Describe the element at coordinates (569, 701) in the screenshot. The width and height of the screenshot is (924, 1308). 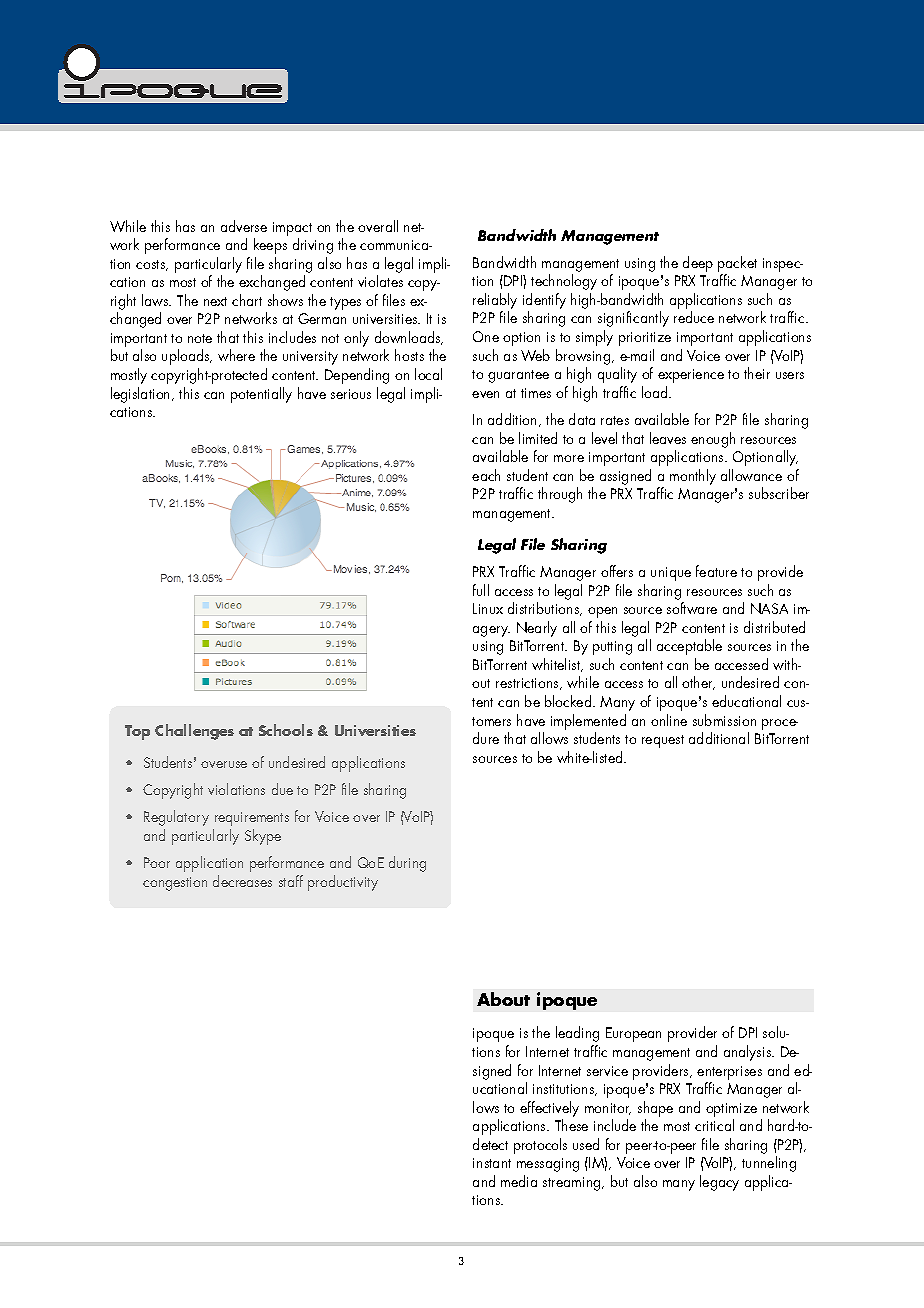
I see `blocked` at that location.
